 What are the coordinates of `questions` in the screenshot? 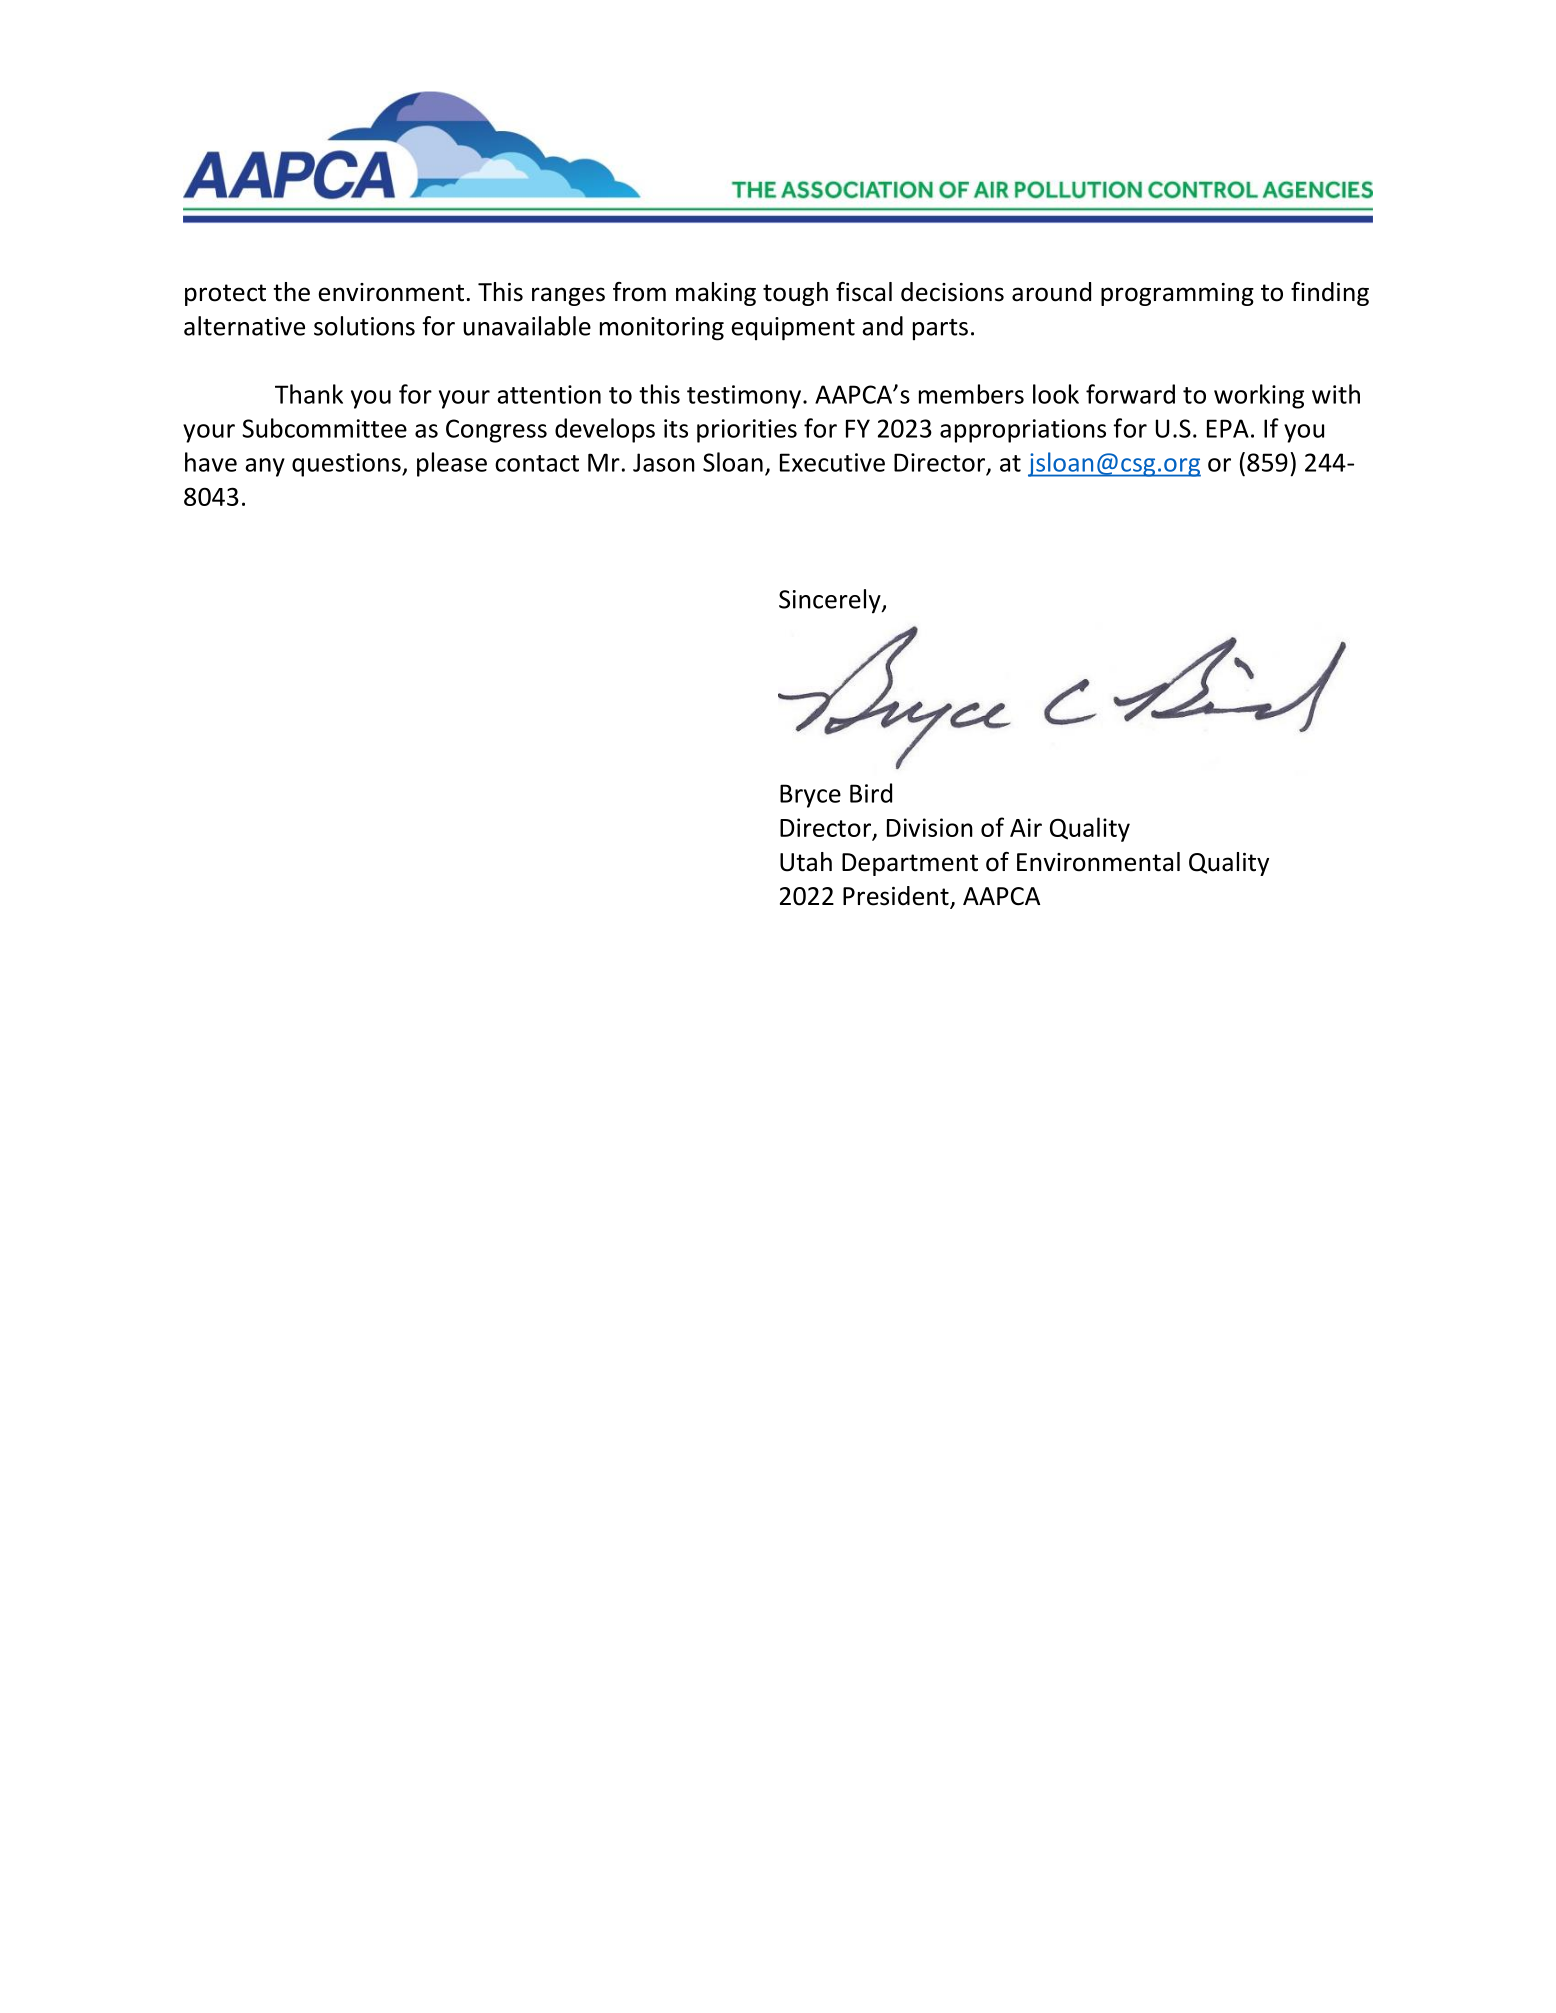 It's located at (347, 465).
